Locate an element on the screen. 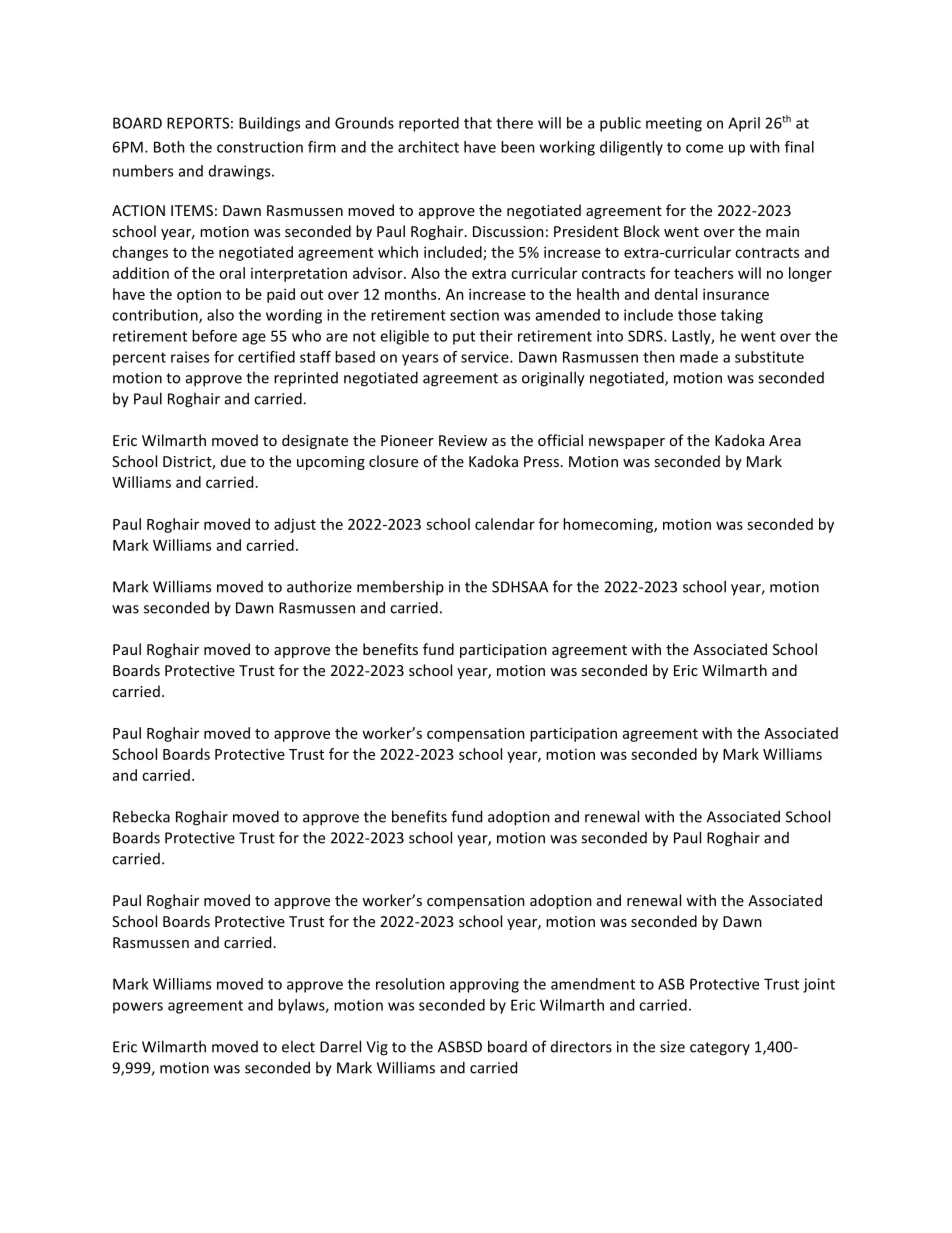 The height and width of the screenshot is (1233, 952). come is located at coordinates (704, 148).
